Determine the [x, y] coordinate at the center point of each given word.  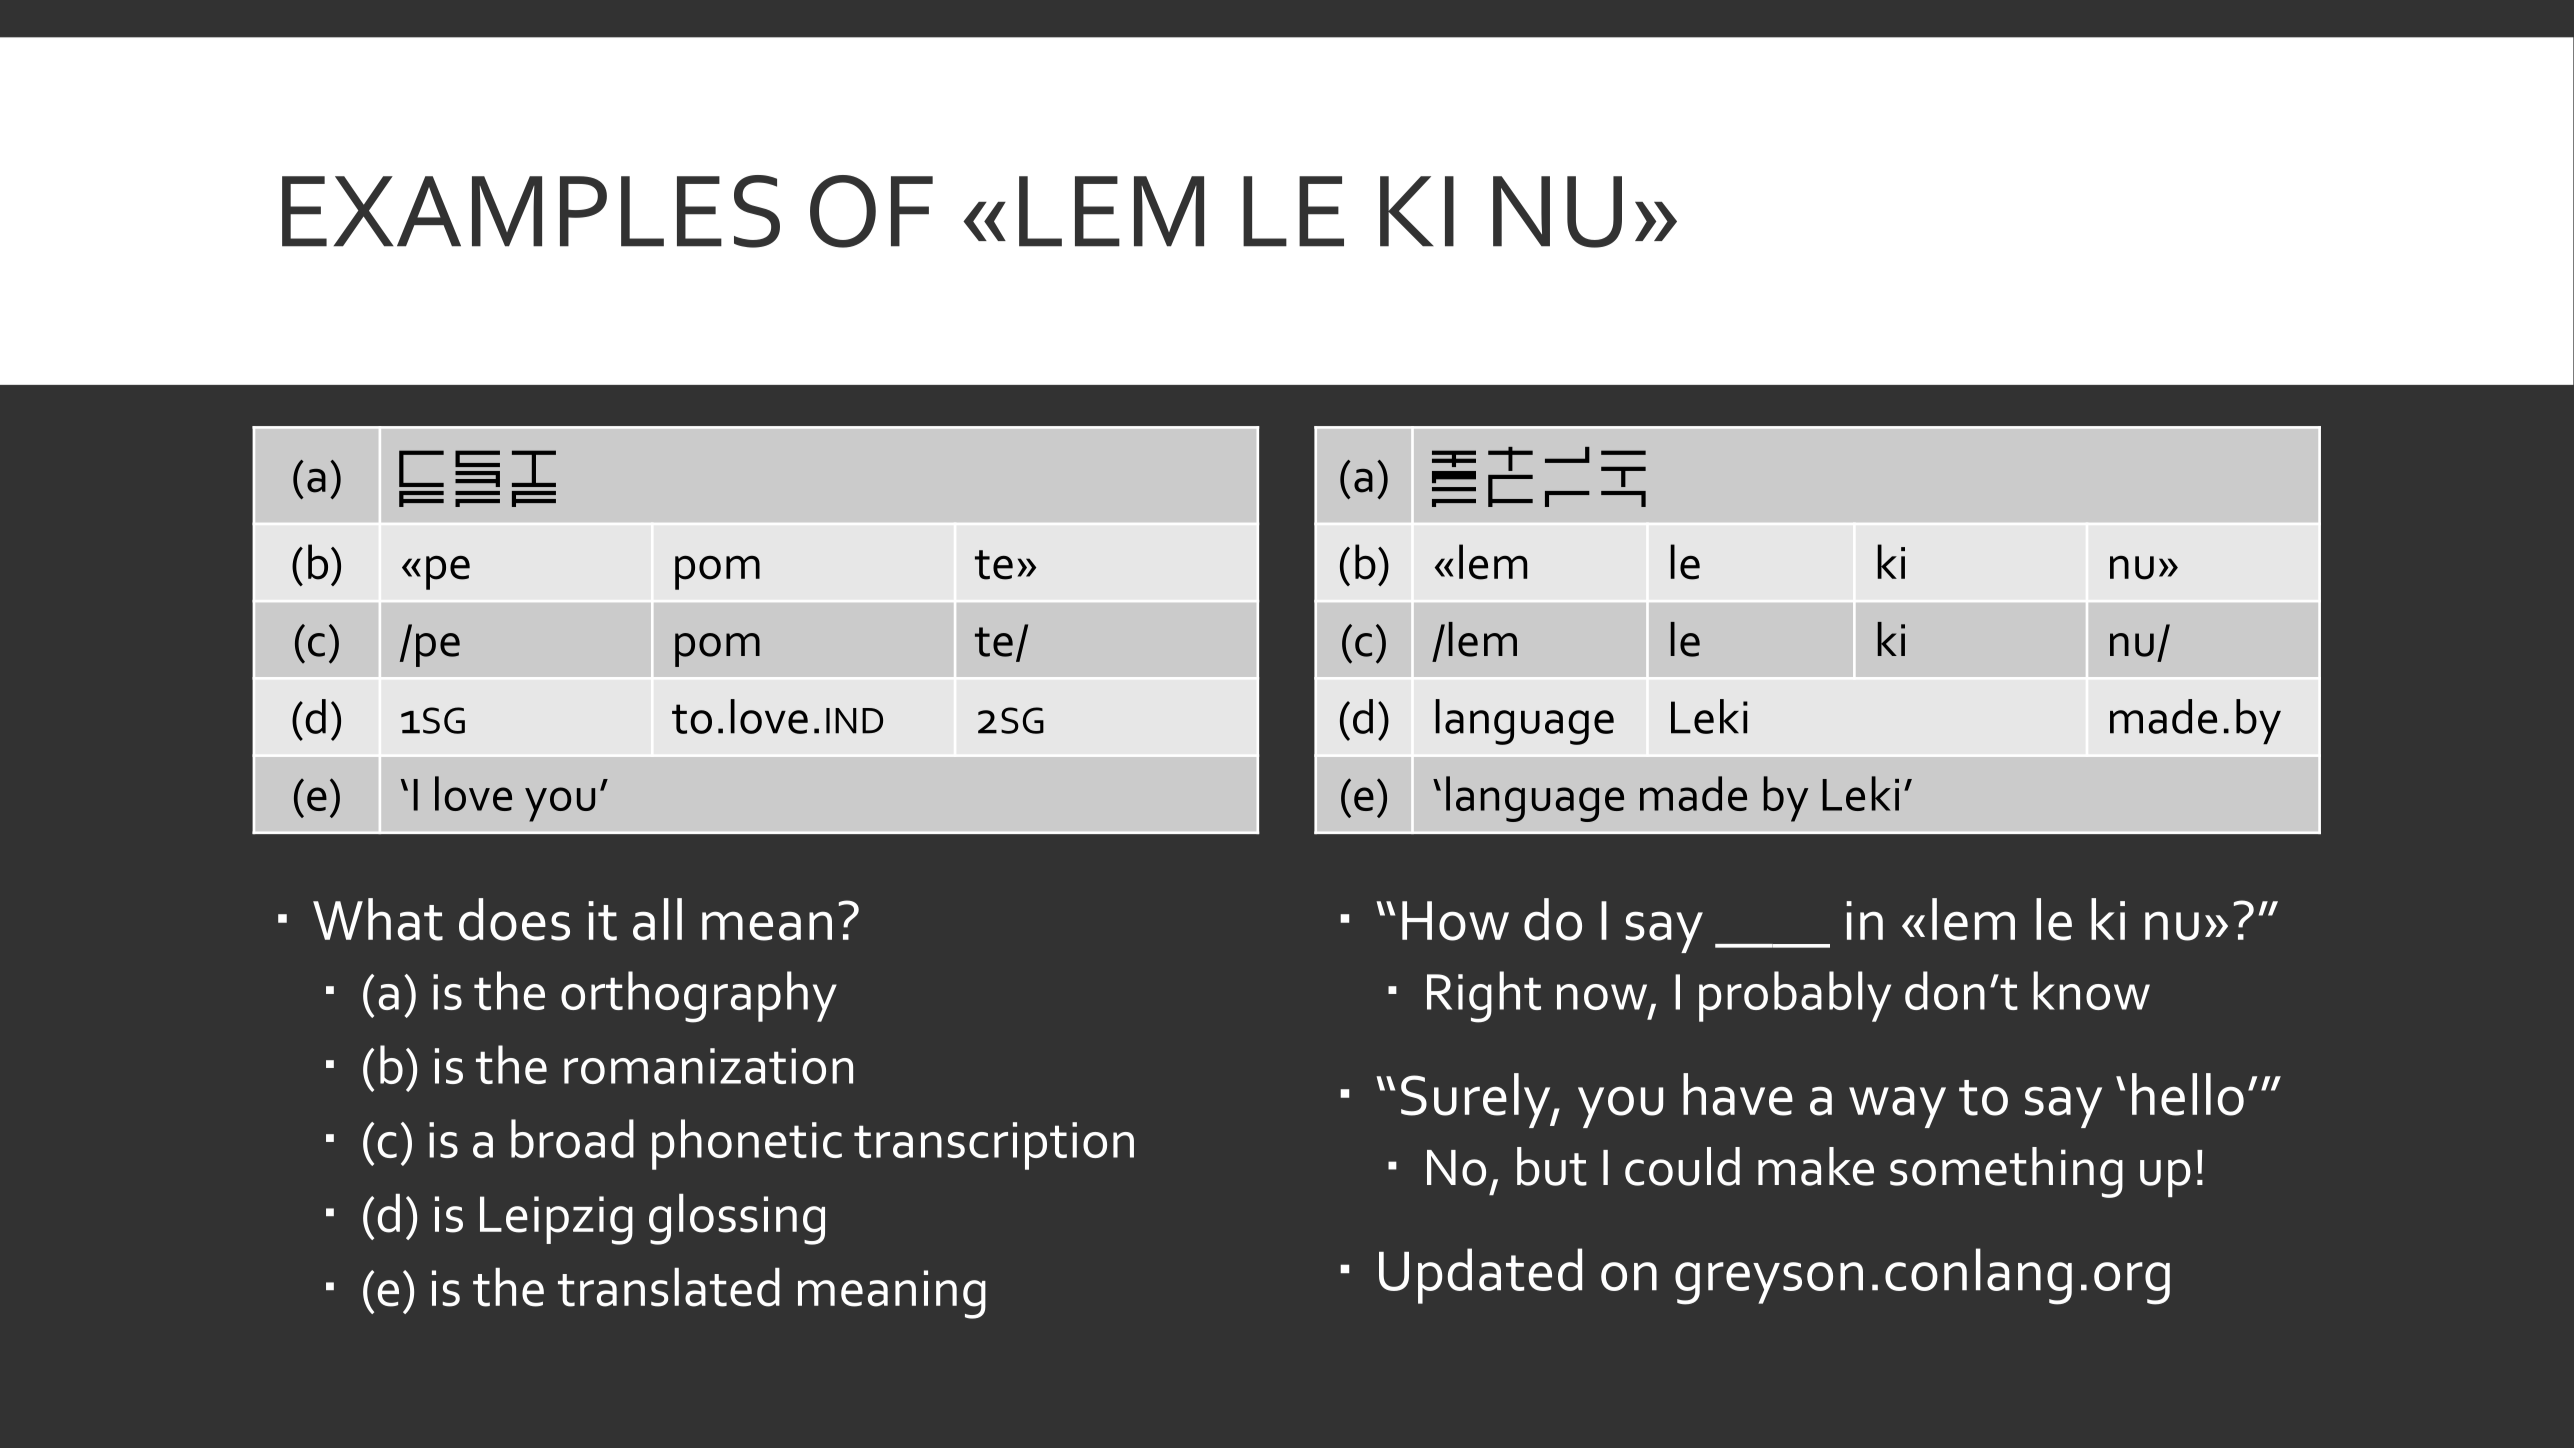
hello [2188, 1094]
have [1738, 1094]
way [1897, 1107]
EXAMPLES [531, 211]
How [1455, 921]
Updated [1480, 1276]
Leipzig [556, 1220]
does [514, 919]
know [2091, 990]
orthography [699, 997]
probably [1795, 996]
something [2006, 1172]
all [657, 919]
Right [1484, 997]
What [378, 919]
